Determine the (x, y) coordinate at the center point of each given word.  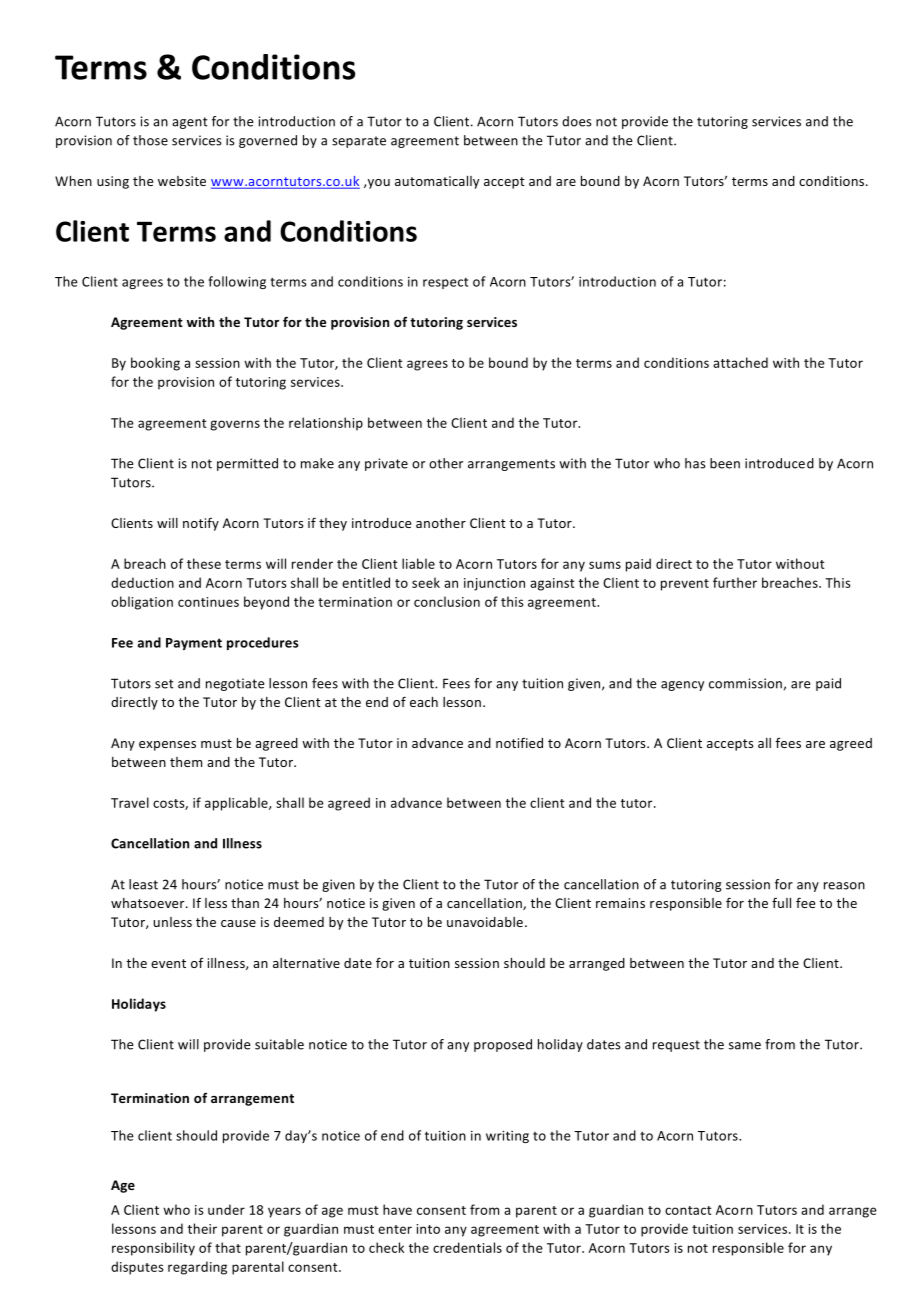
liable (418, 563)
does (577, 121)
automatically (437, 182)
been (725, 463)
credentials (467, 1247)
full (781, 902)
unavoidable (485, 922)
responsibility (153, 1249)
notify (201, 524)
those (150, 140)
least (143, 884)
